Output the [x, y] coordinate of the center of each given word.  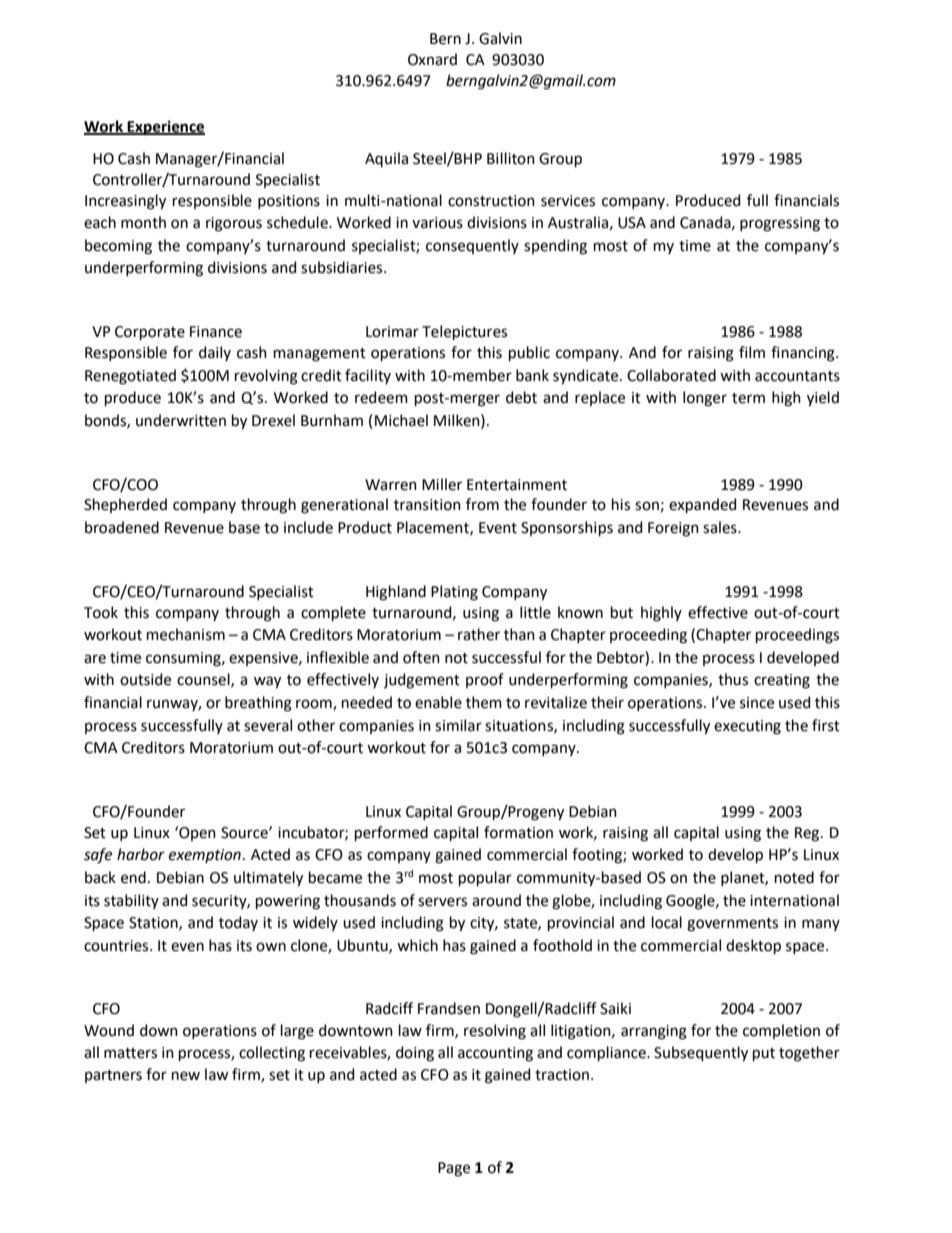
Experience [165, 128]
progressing [780, 224]
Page [454, 1169]
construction [491, 201]
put [764, 1054]
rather [479, 634]
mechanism [186, 634]
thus [733, 679]
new [186, 1076]
